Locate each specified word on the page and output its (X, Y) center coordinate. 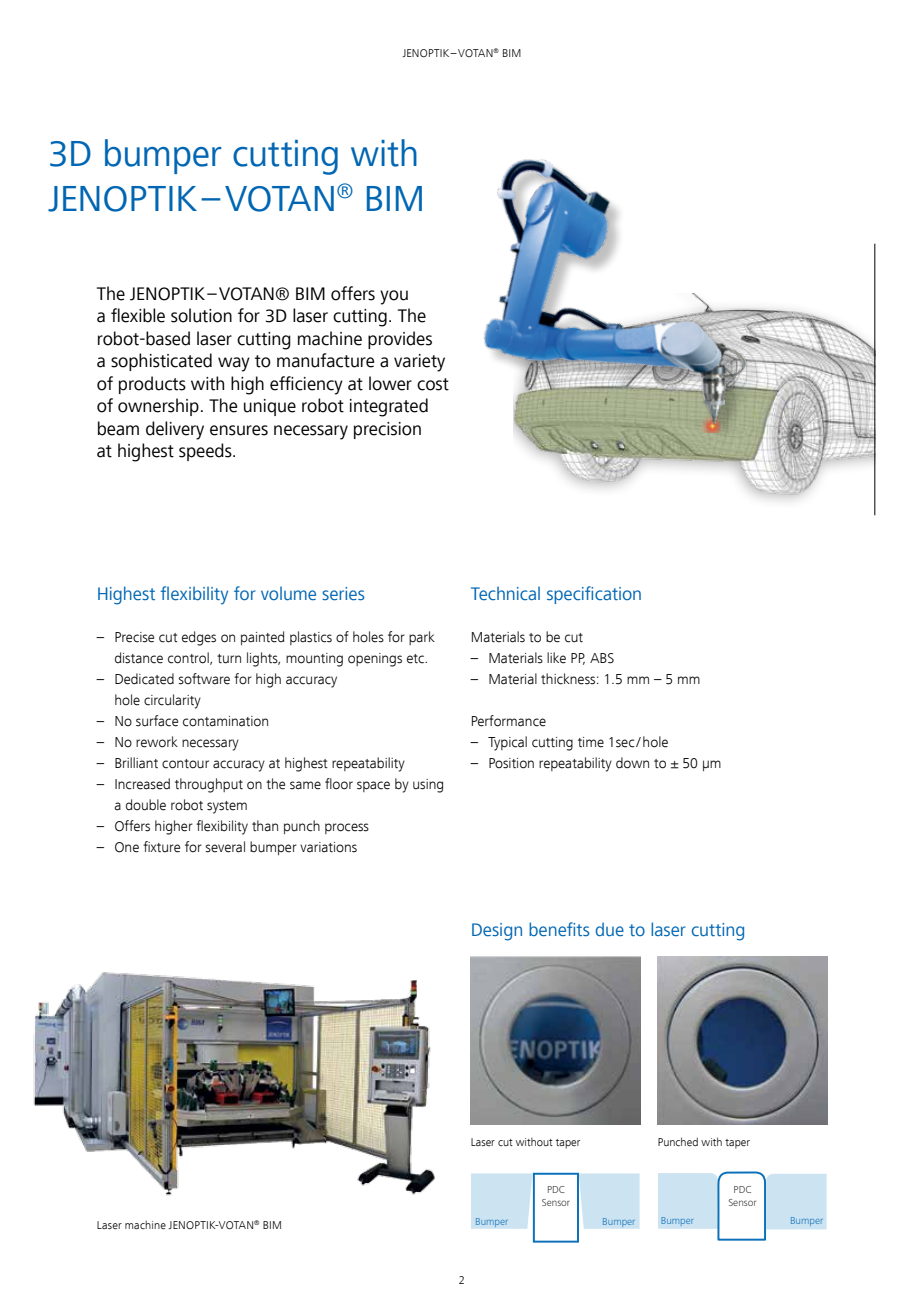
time (591, 742)
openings (375, 660)
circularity (172, 701)
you (394, 297)
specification (594, 595)
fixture (161, 847)
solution (201, 315)
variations (328, 847)
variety (419, 363)
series (343, 594)
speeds (206, 452)
